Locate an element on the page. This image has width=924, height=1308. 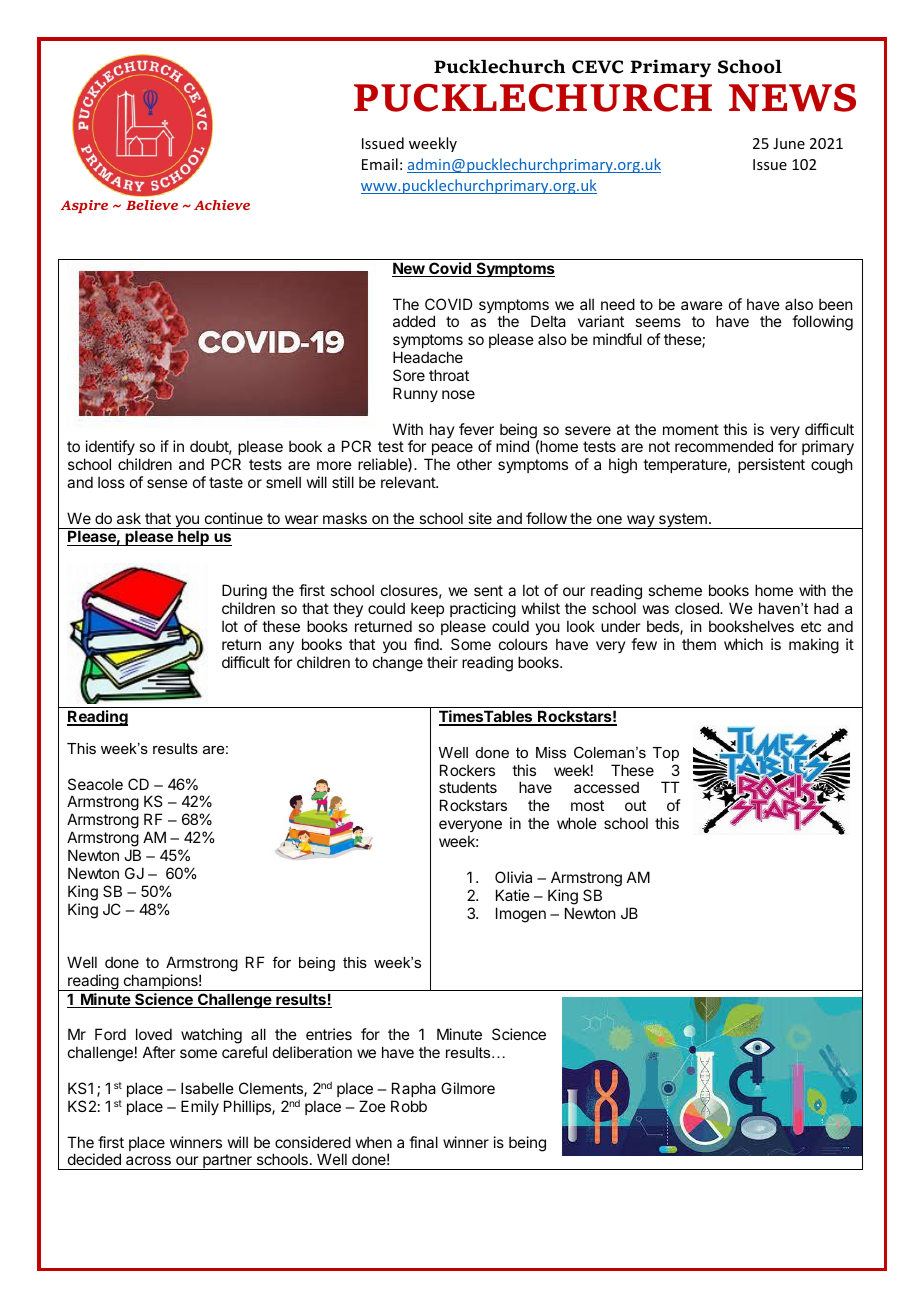
Rapha is located at coordinates (414, 1089).
